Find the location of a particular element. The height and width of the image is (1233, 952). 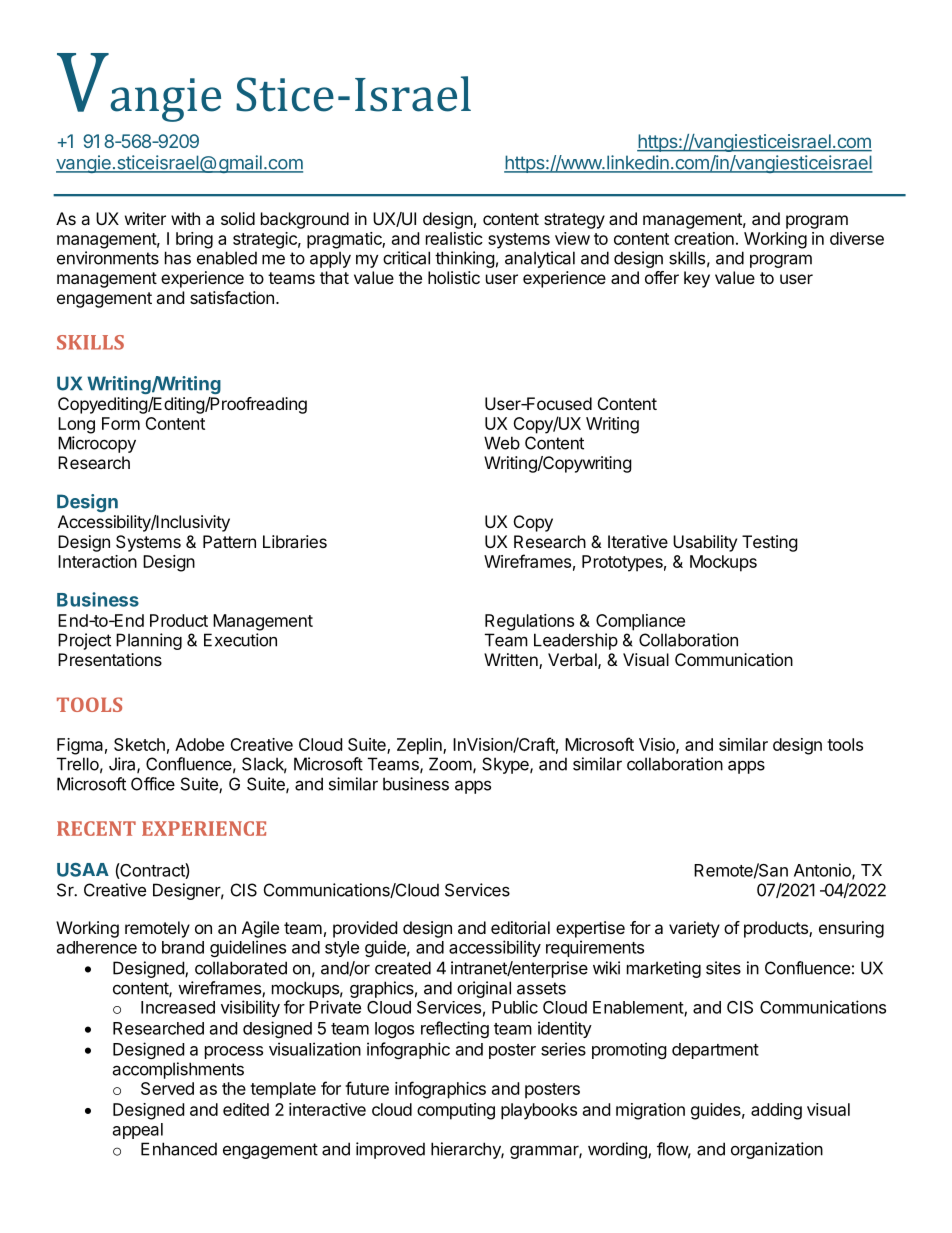

realistic is located at coordinates (454, 238).
